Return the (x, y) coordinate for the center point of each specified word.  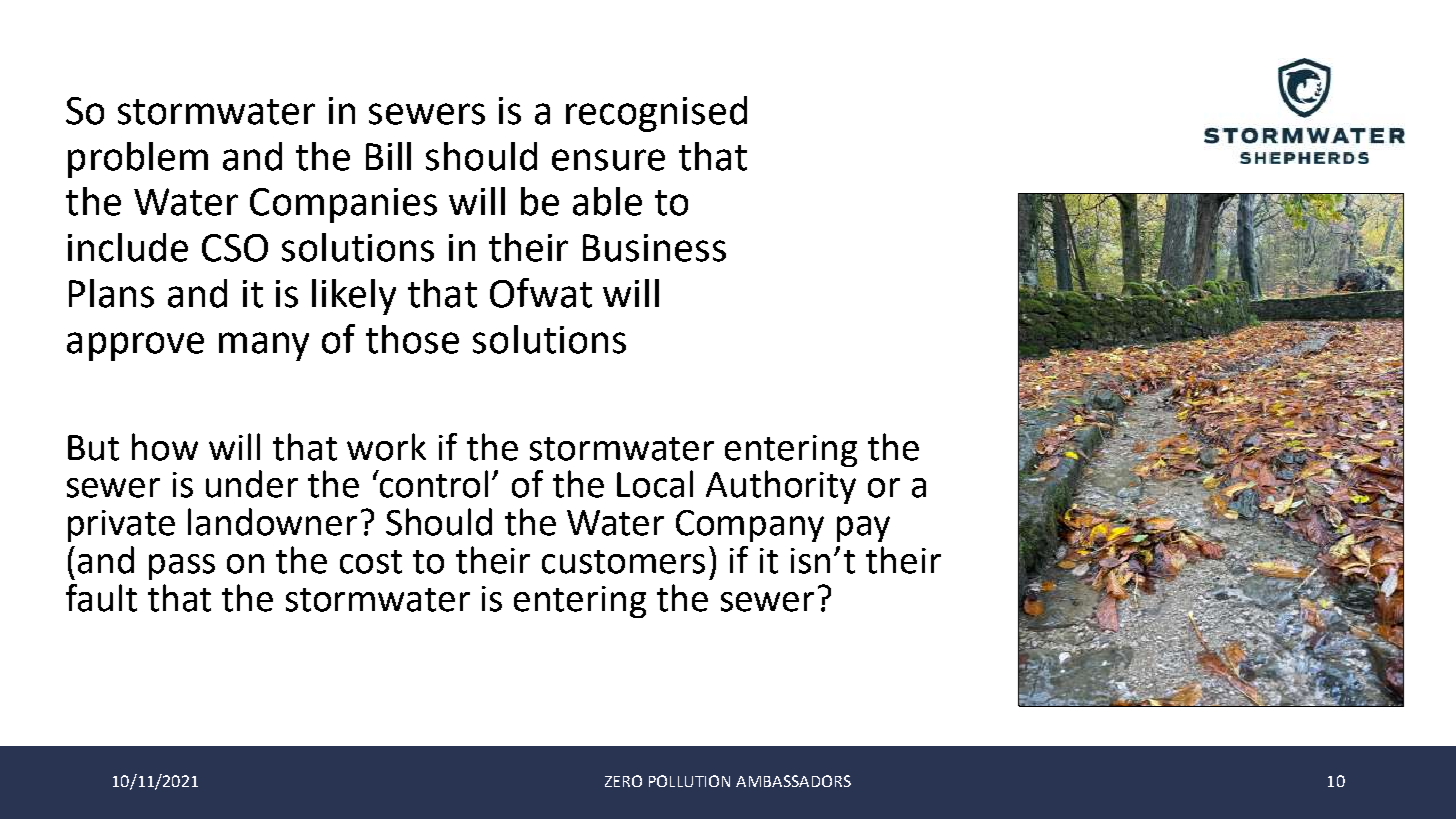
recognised (656, 114)
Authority (781, 487)
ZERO (623, 781)
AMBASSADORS (793, 781)
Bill (388, 156)
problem (138, 160)
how (165, 447)
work (386, 447)
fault (101, 598)
